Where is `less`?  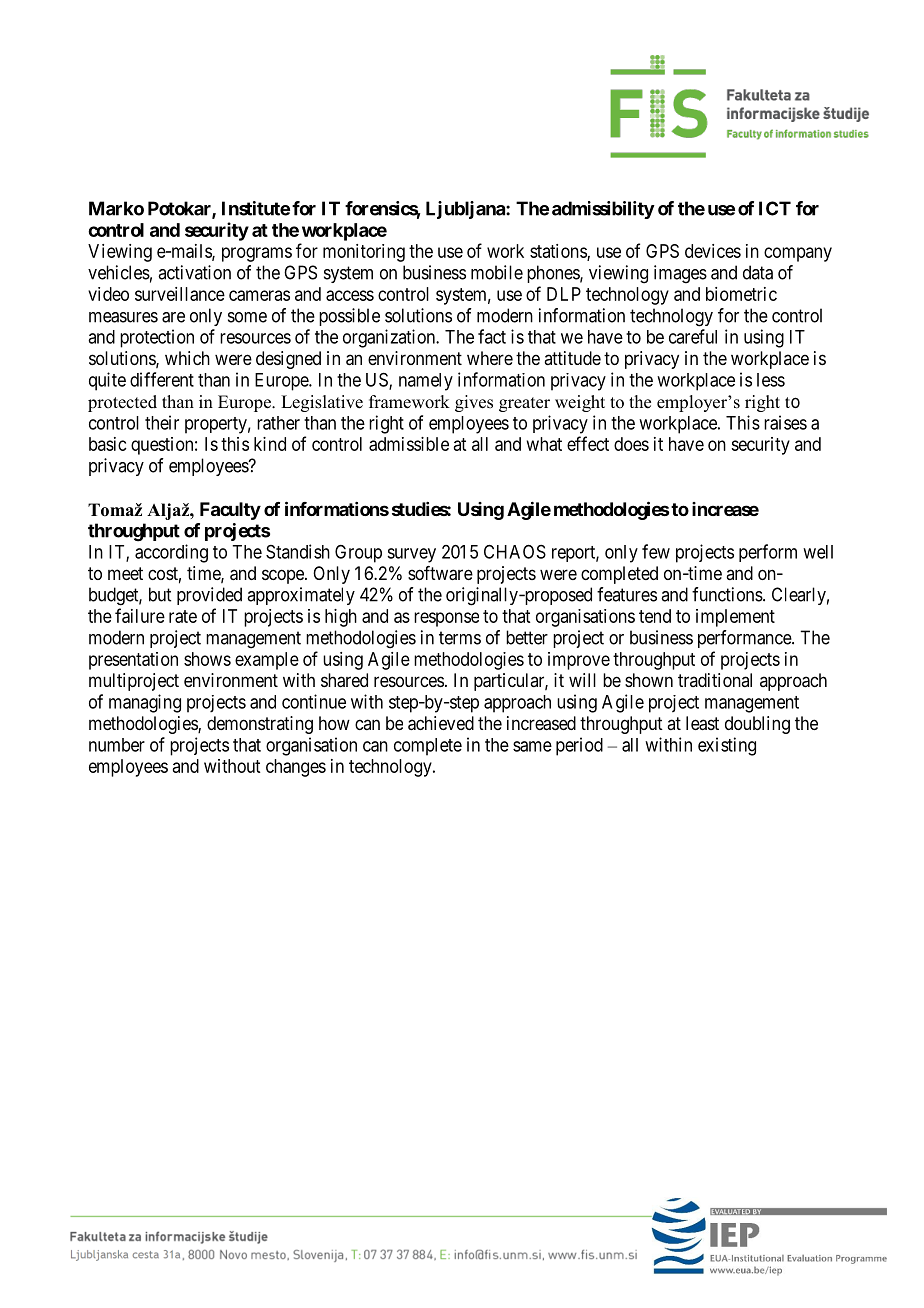
less is located at coordinates (771, 380).
